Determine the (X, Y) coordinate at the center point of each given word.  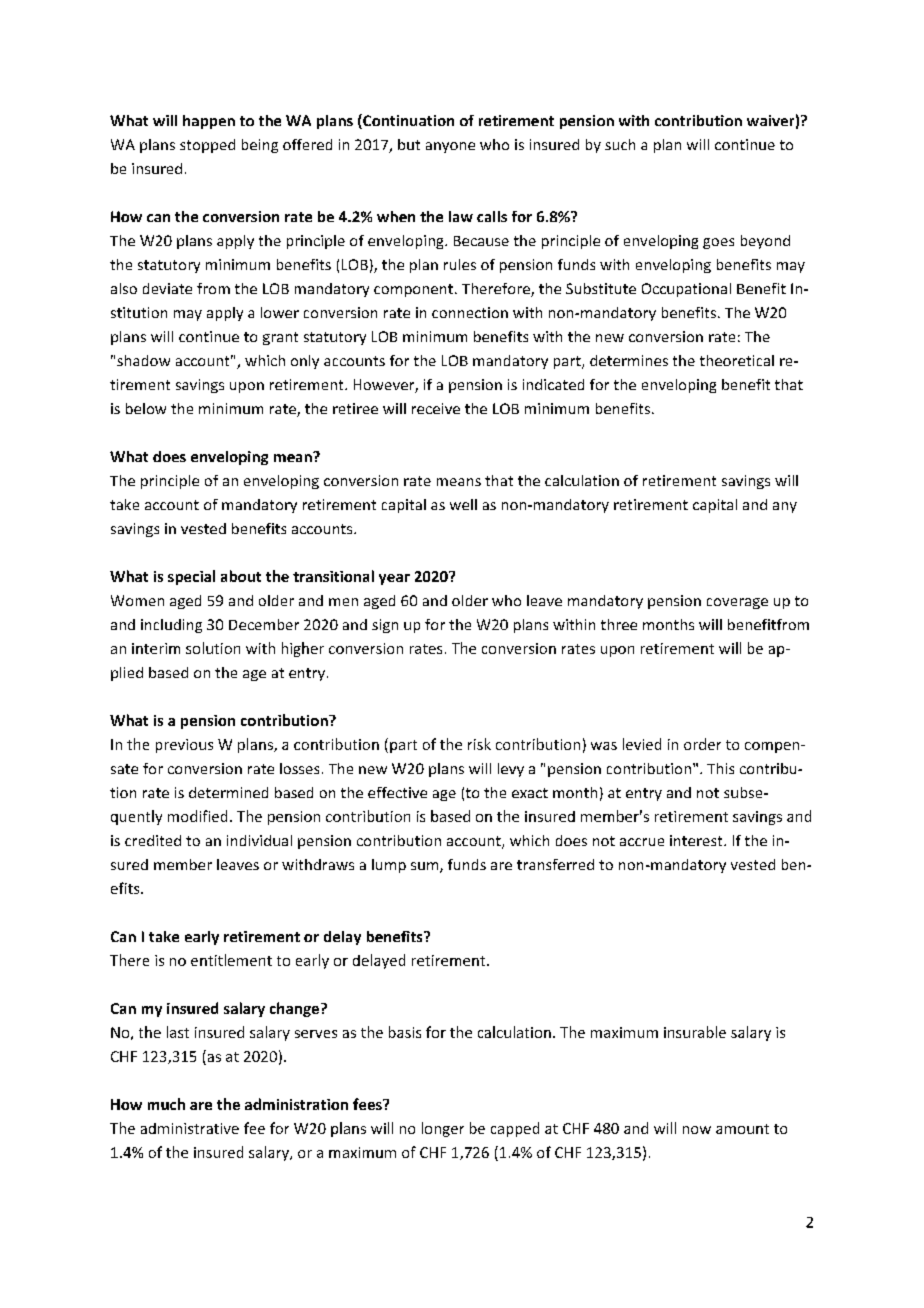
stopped (207, 146)
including (171, 626)
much (166, 1104)
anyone (450, 147)
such (620, 144)
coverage (737, 603)
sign (385, 626)
